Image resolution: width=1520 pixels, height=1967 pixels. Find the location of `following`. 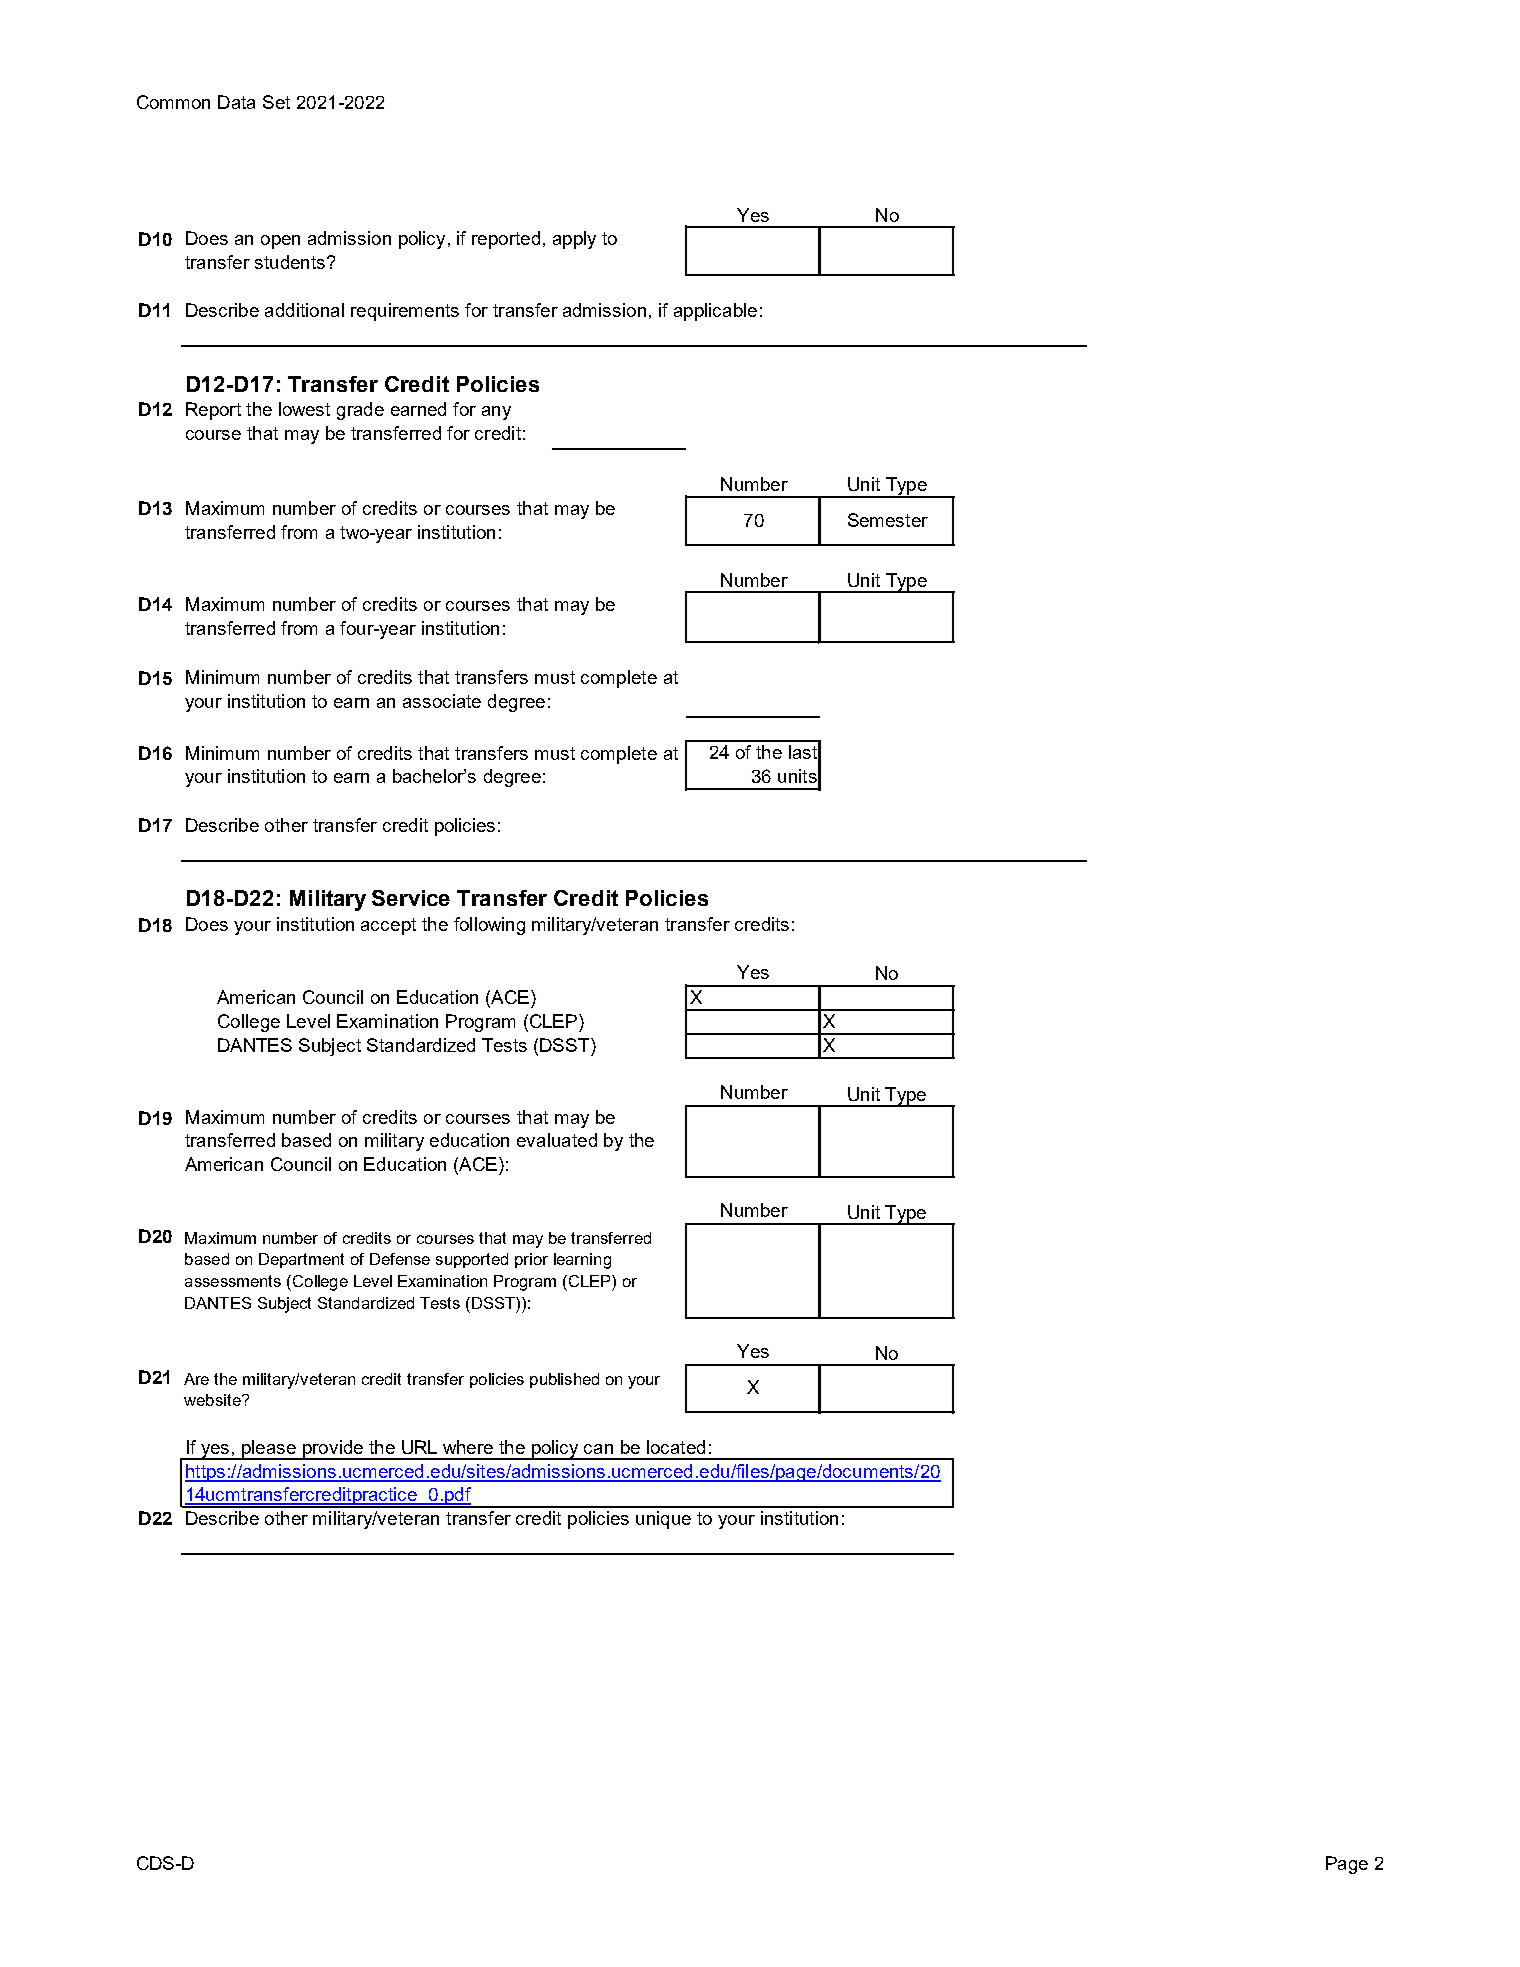

following is located at coordinates (489, 926).
